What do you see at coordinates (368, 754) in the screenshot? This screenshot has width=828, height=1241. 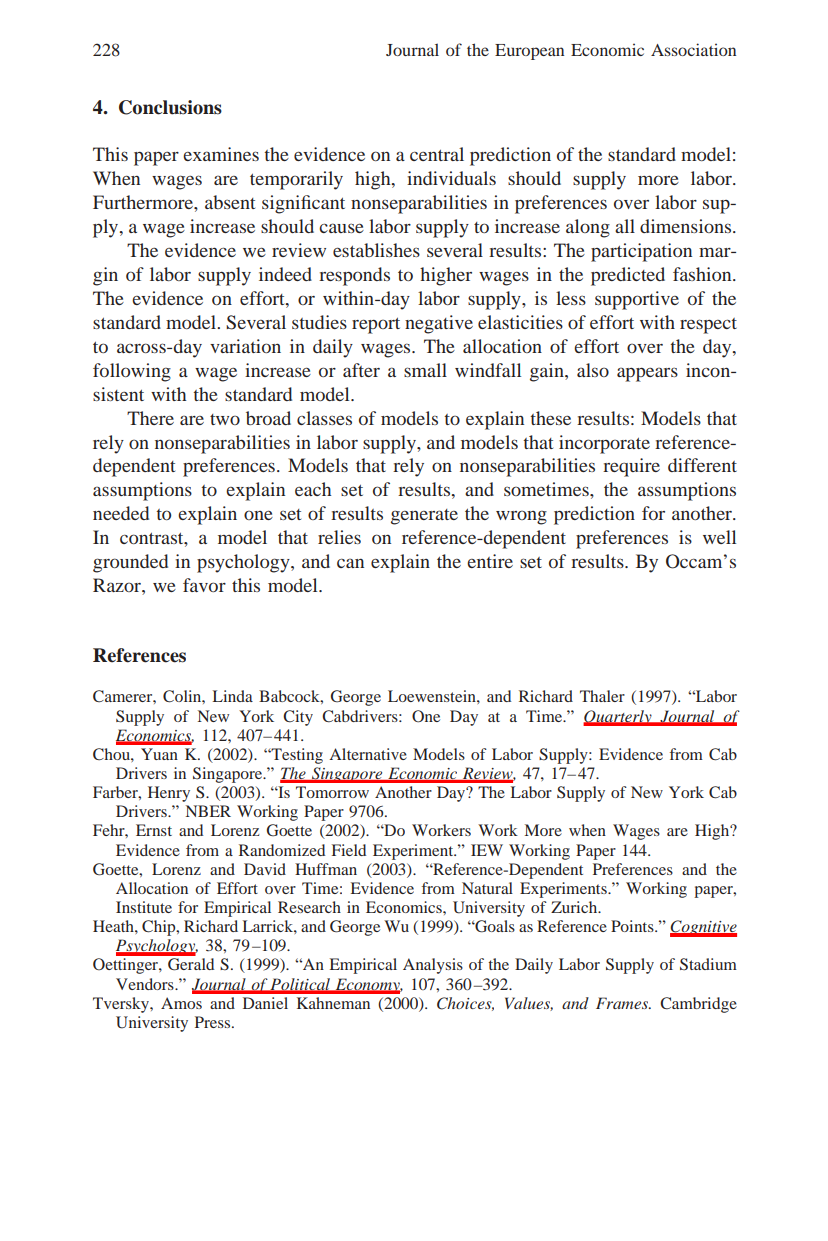 I see `Alternative` at bounding box center [368, 754].
